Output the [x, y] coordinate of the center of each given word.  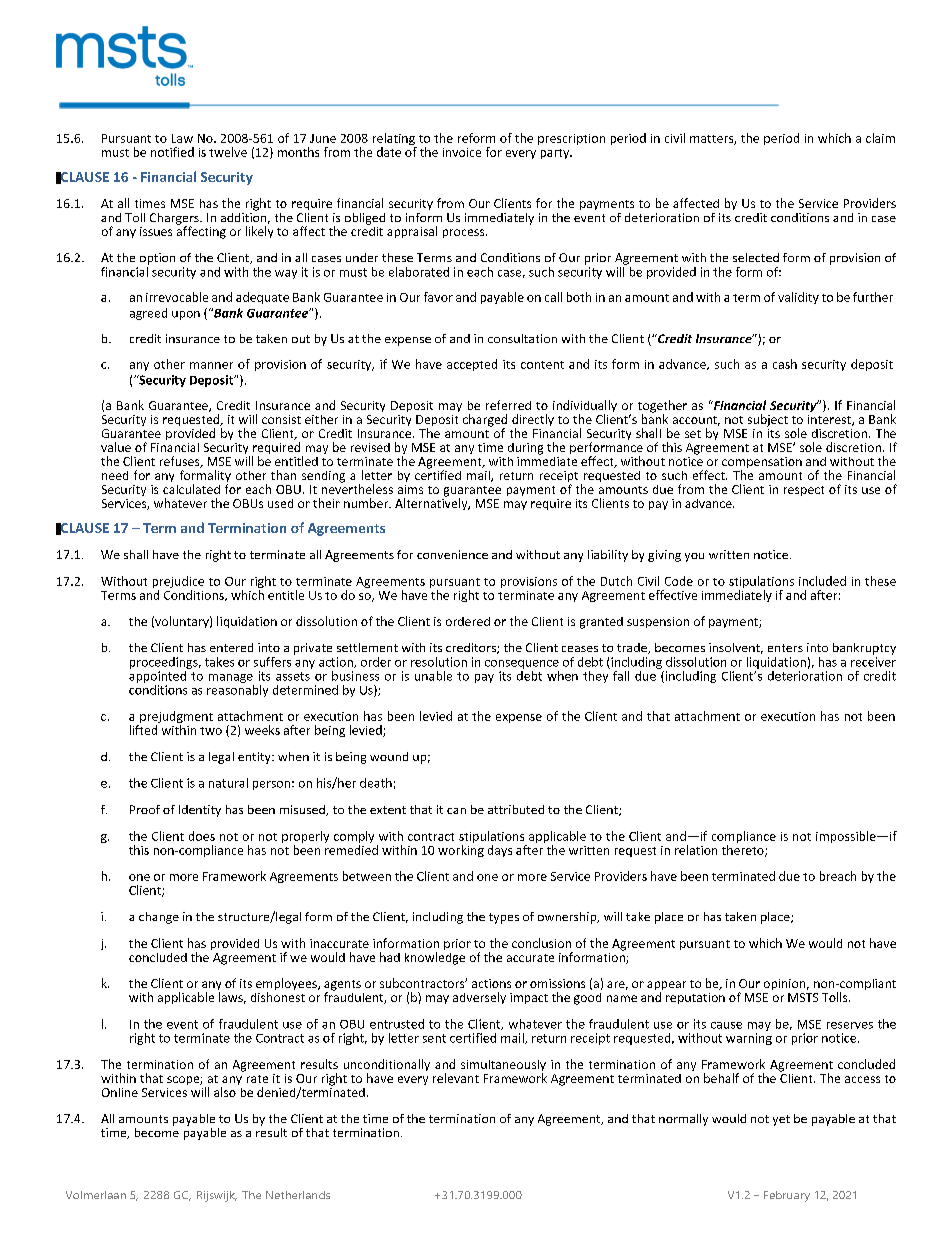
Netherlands [298, 1195]
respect [804, 491]
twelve [228, 152]
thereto [744, 851]
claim [880, 138]
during [525, 449]
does [202, 836]
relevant [456, 1078]
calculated [191, 489]
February [787, 1196]
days [500, 851]
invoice [462, 152]
